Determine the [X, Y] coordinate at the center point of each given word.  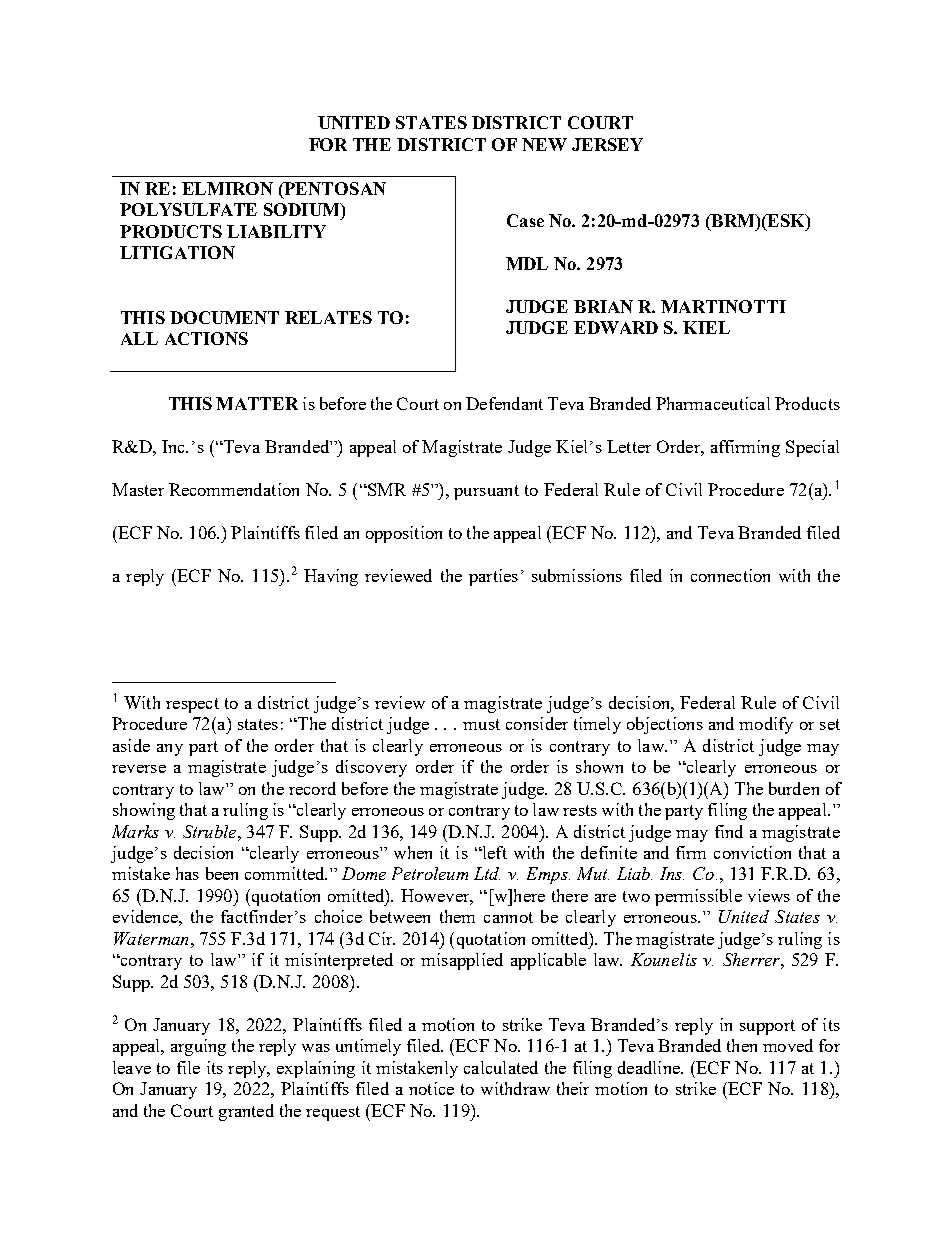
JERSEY [607, 144]
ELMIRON [227, 188]
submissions [577, 575]
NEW [544, 144]
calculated [501, 1067]
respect [192, 705]
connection [730, 575]
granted [246, 1112]
